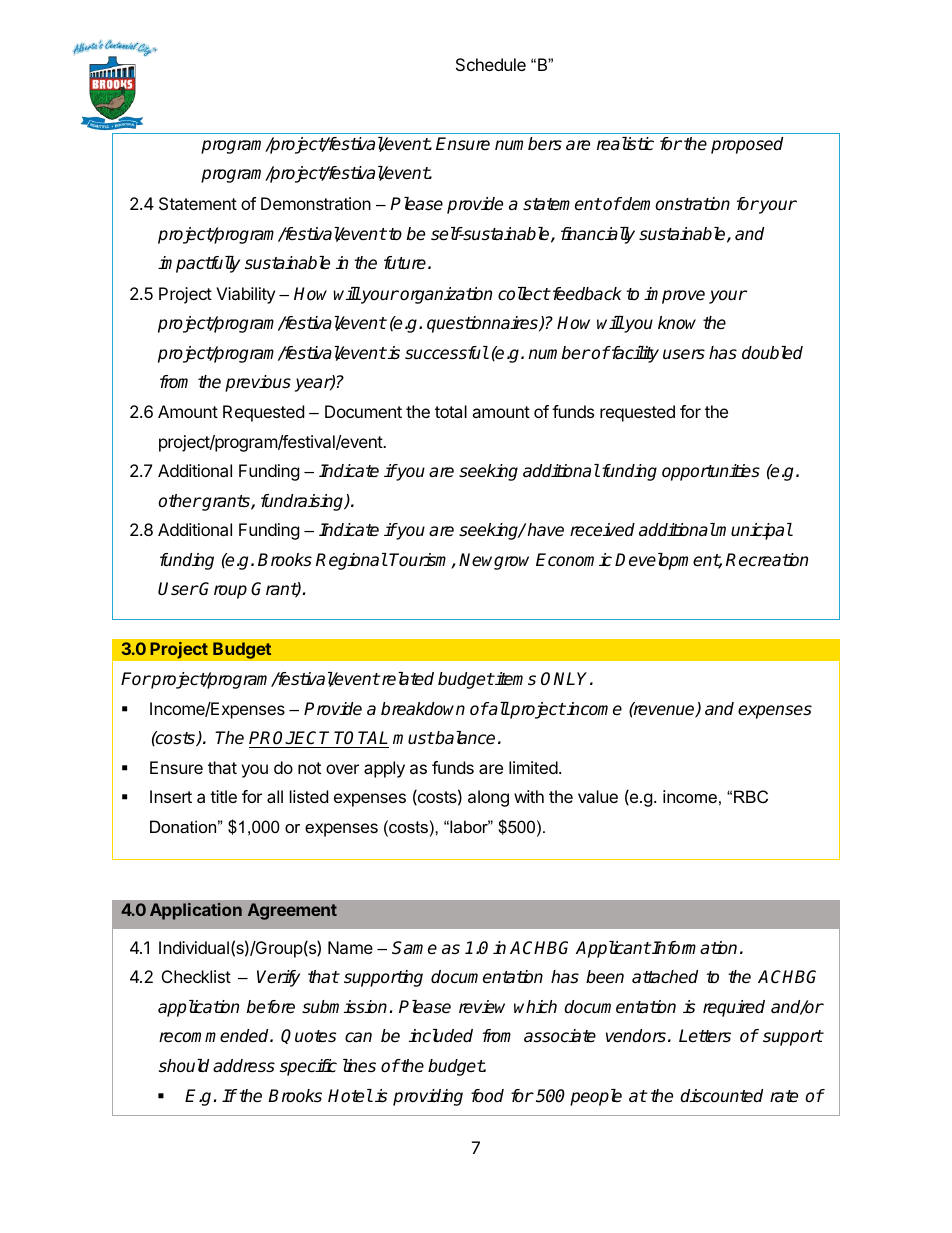 The image size is (952, 1233). Describe the element at coordinates (223, 796) in the page. I see `title` at that location.
